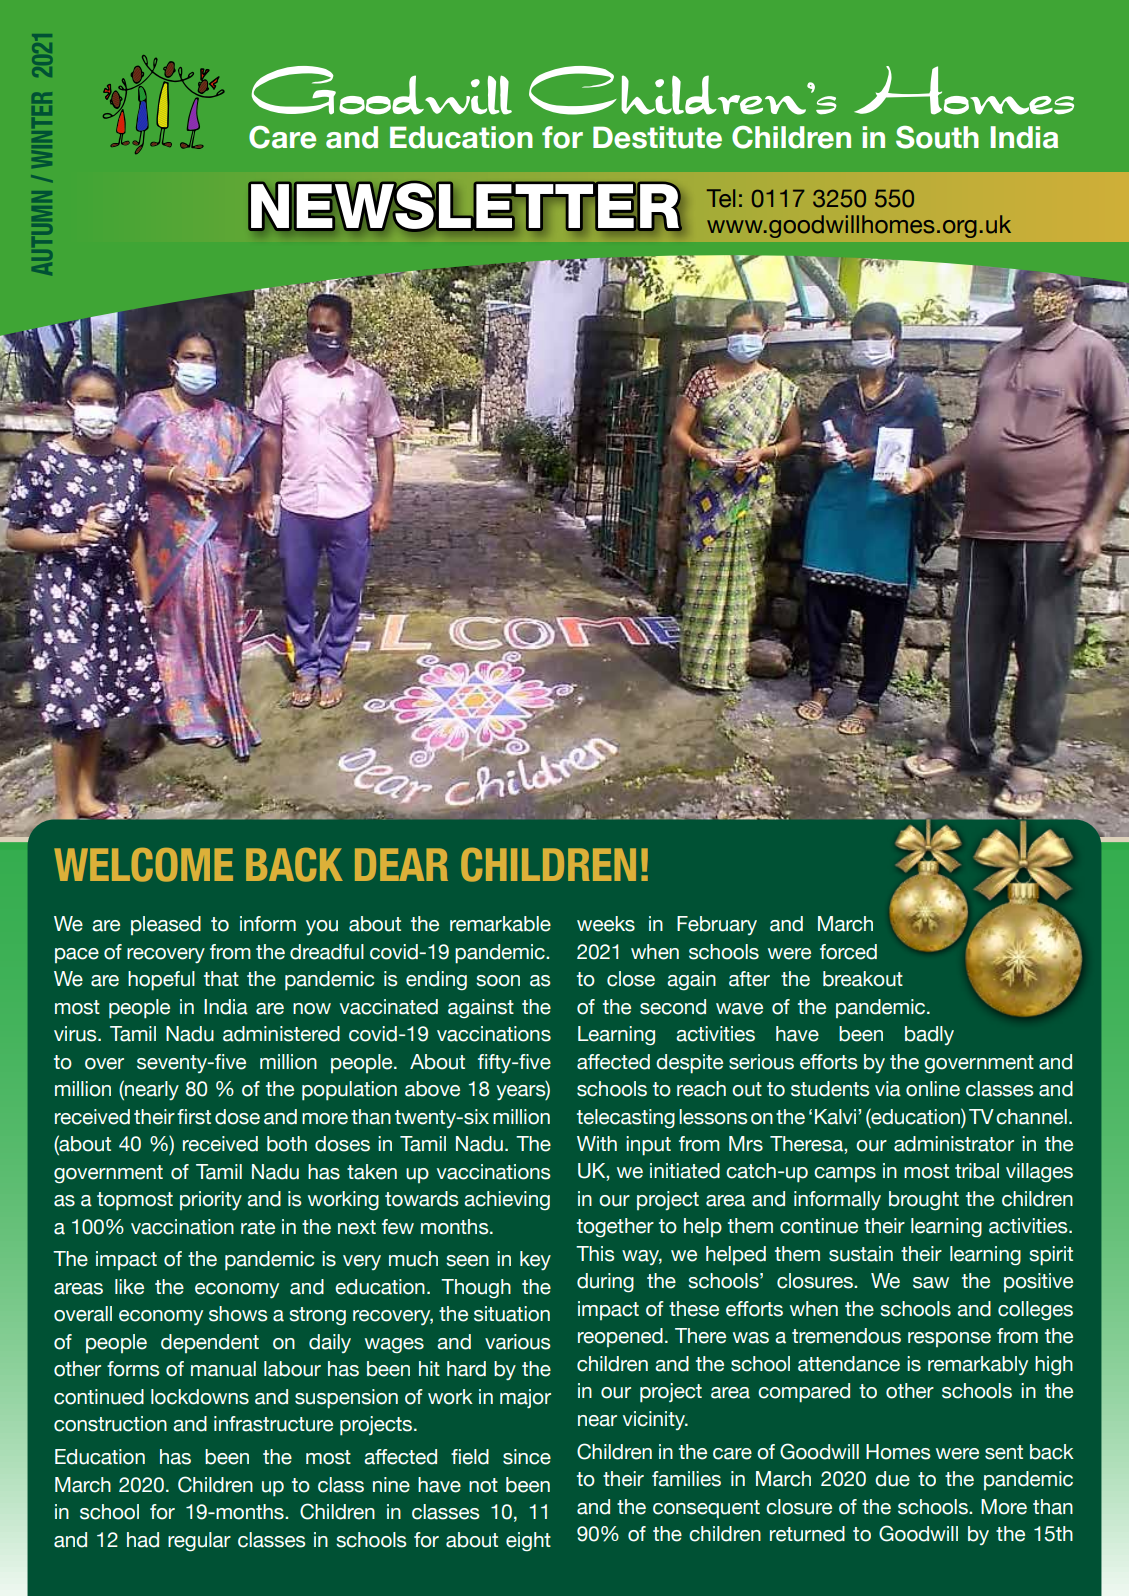 This image has height=1596, width=1129. I want to click on South, so click(937, 137).
